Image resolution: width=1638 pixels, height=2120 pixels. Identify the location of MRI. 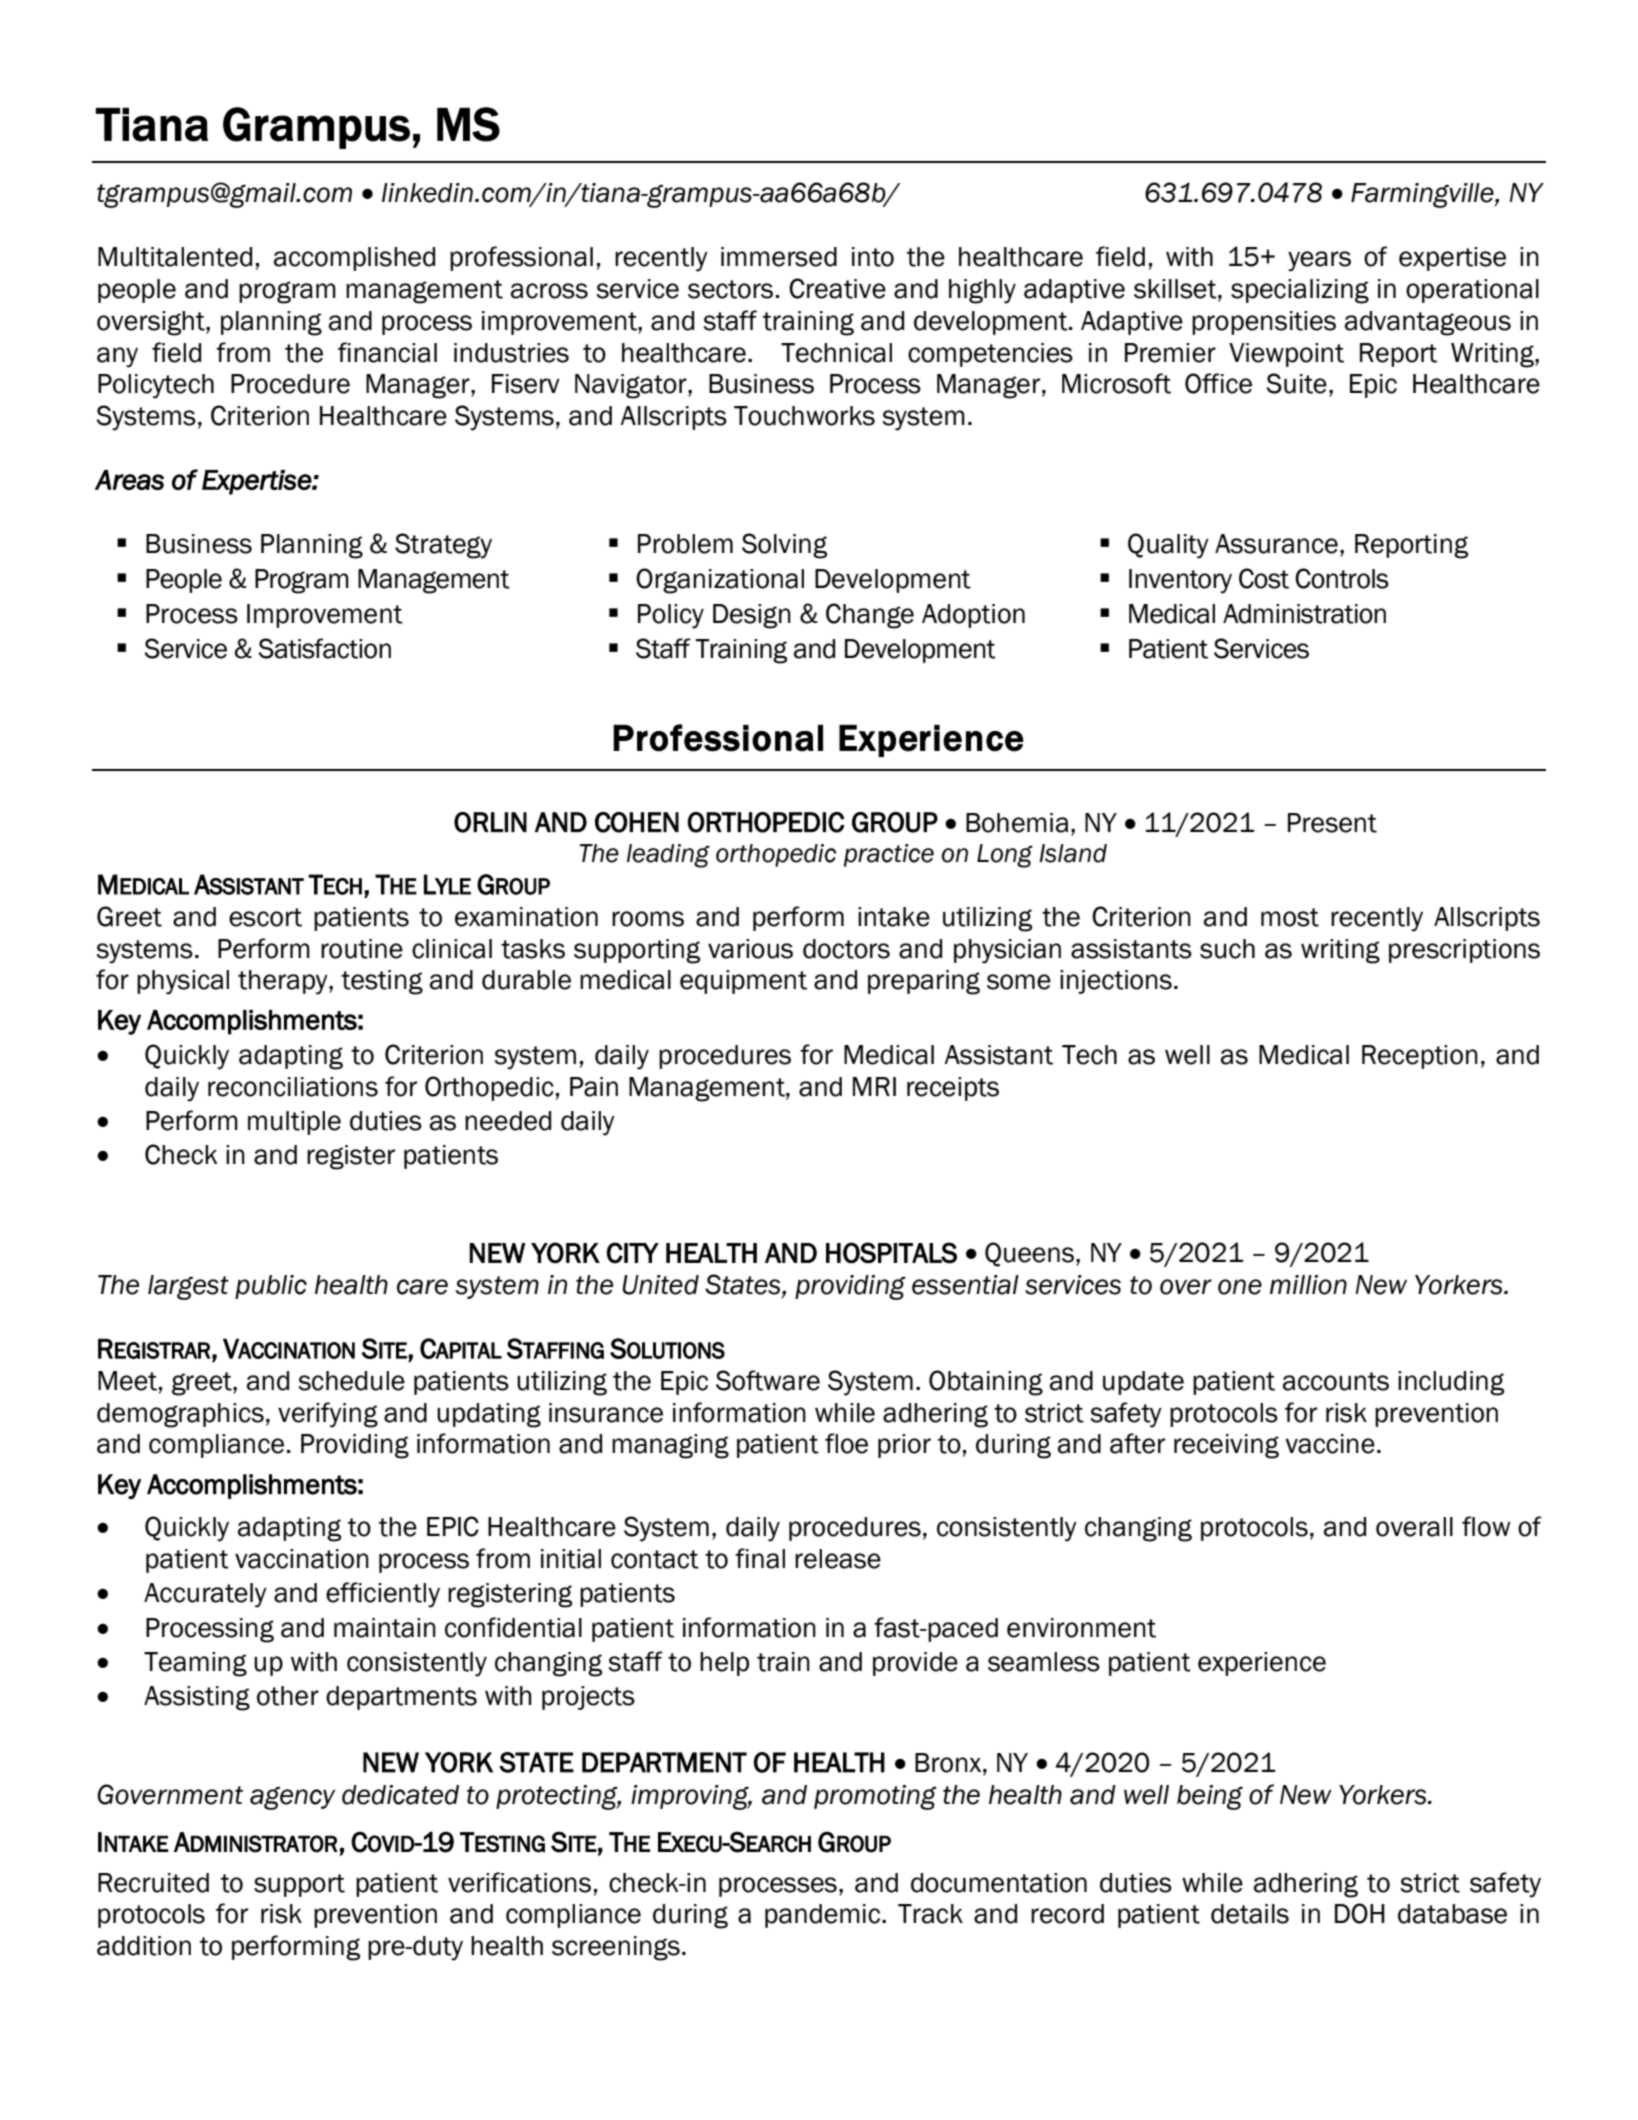
(874, 1086).
